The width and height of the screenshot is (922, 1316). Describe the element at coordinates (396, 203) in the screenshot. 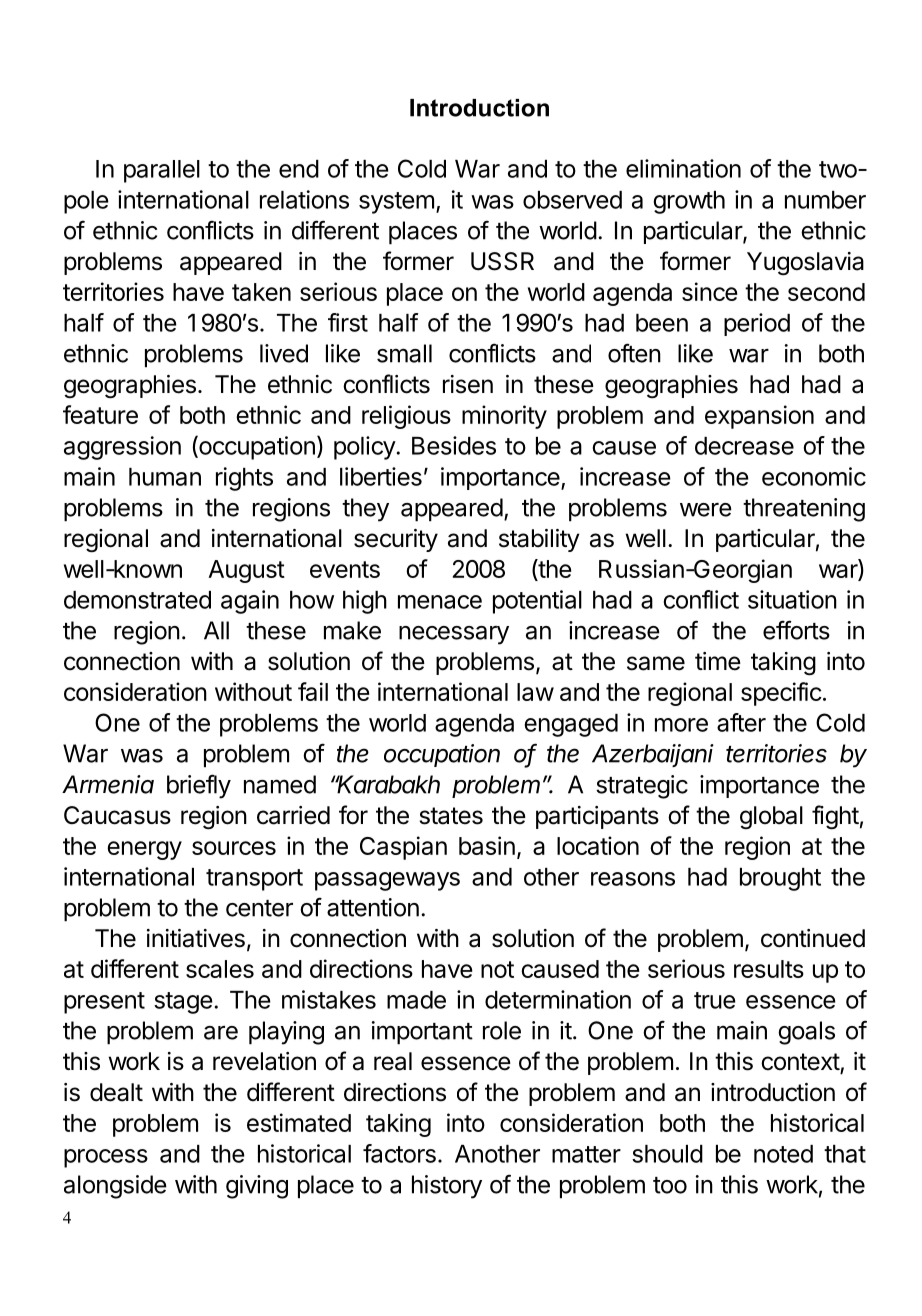

I see `system` at that location.
